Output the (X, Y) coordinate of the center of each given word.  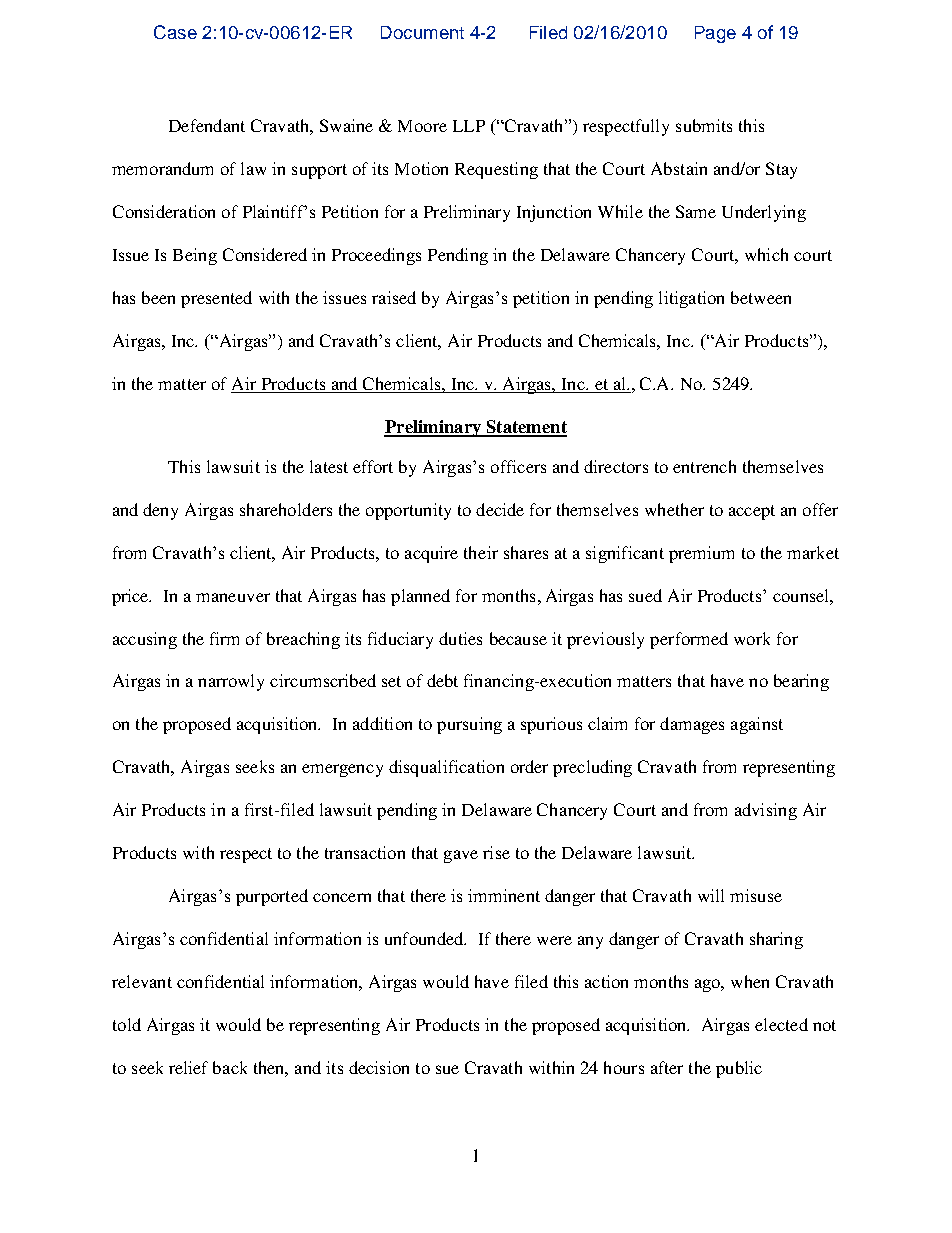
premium (701, 554)
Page (715, 34)
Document (422, 32)
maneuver (233, 597)
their (481, 552)
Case (175, 32)
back (230, 1067)
